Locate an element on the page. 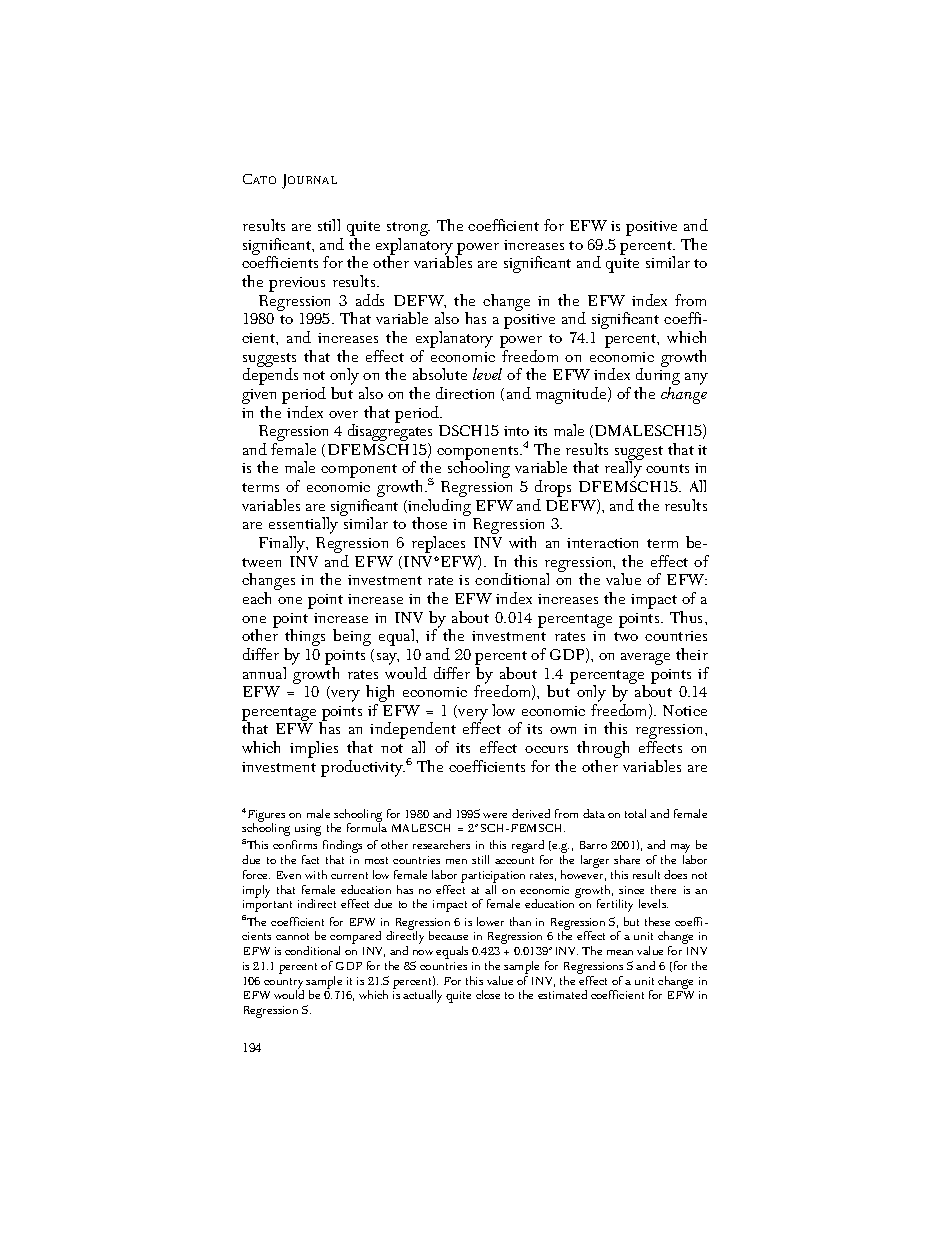 This page has height=1233, width=952. direction is located at coordinates (465, 393).
